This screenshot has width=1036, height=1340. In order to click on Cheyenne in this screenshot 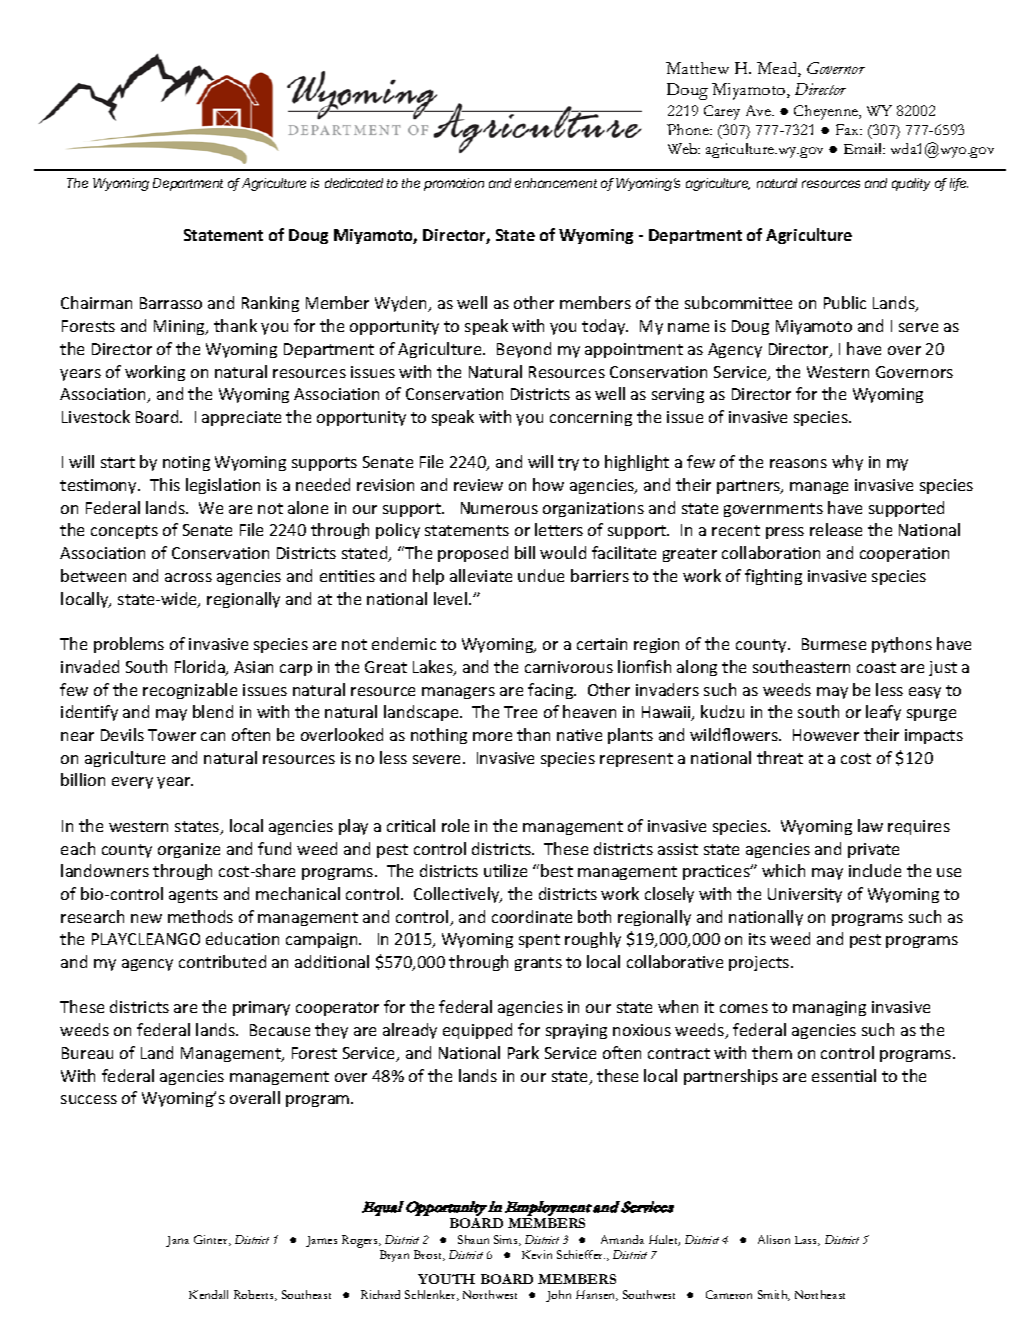, I will do `click(827, 112)`.
